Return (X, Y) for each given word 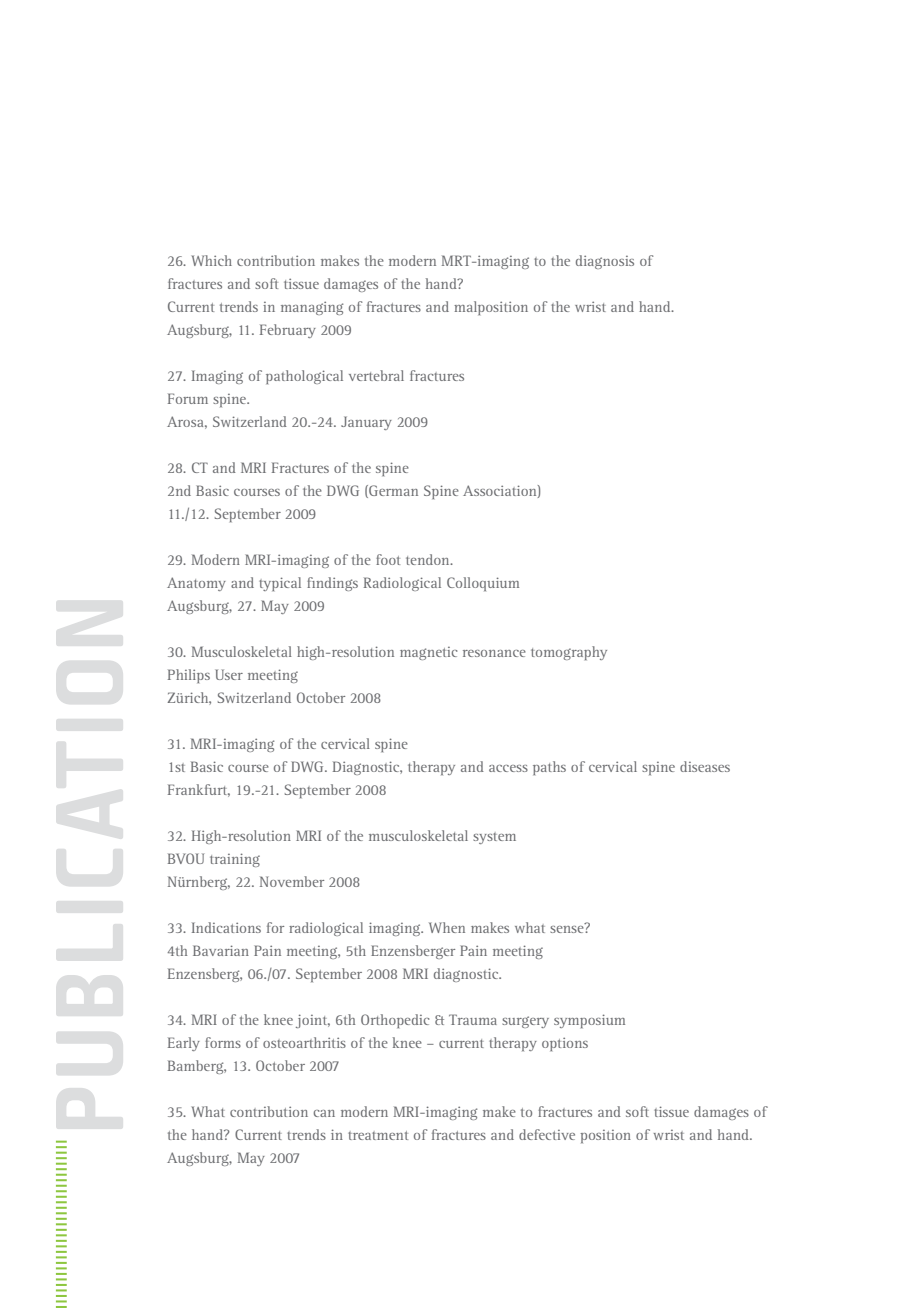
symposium (589, 1021)
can (324, 1113)
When (447, 927)
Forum (188, 398)
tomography (569, 653)
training (235, 860)
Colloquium (483, 584)
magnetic (428, 653)
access (508, 768)
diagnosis (605, 262)
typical (280, 584)
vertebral (376, 375)
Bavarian (221, 950)
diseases (705, 766)
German (392, 491)
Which (211, 260)
